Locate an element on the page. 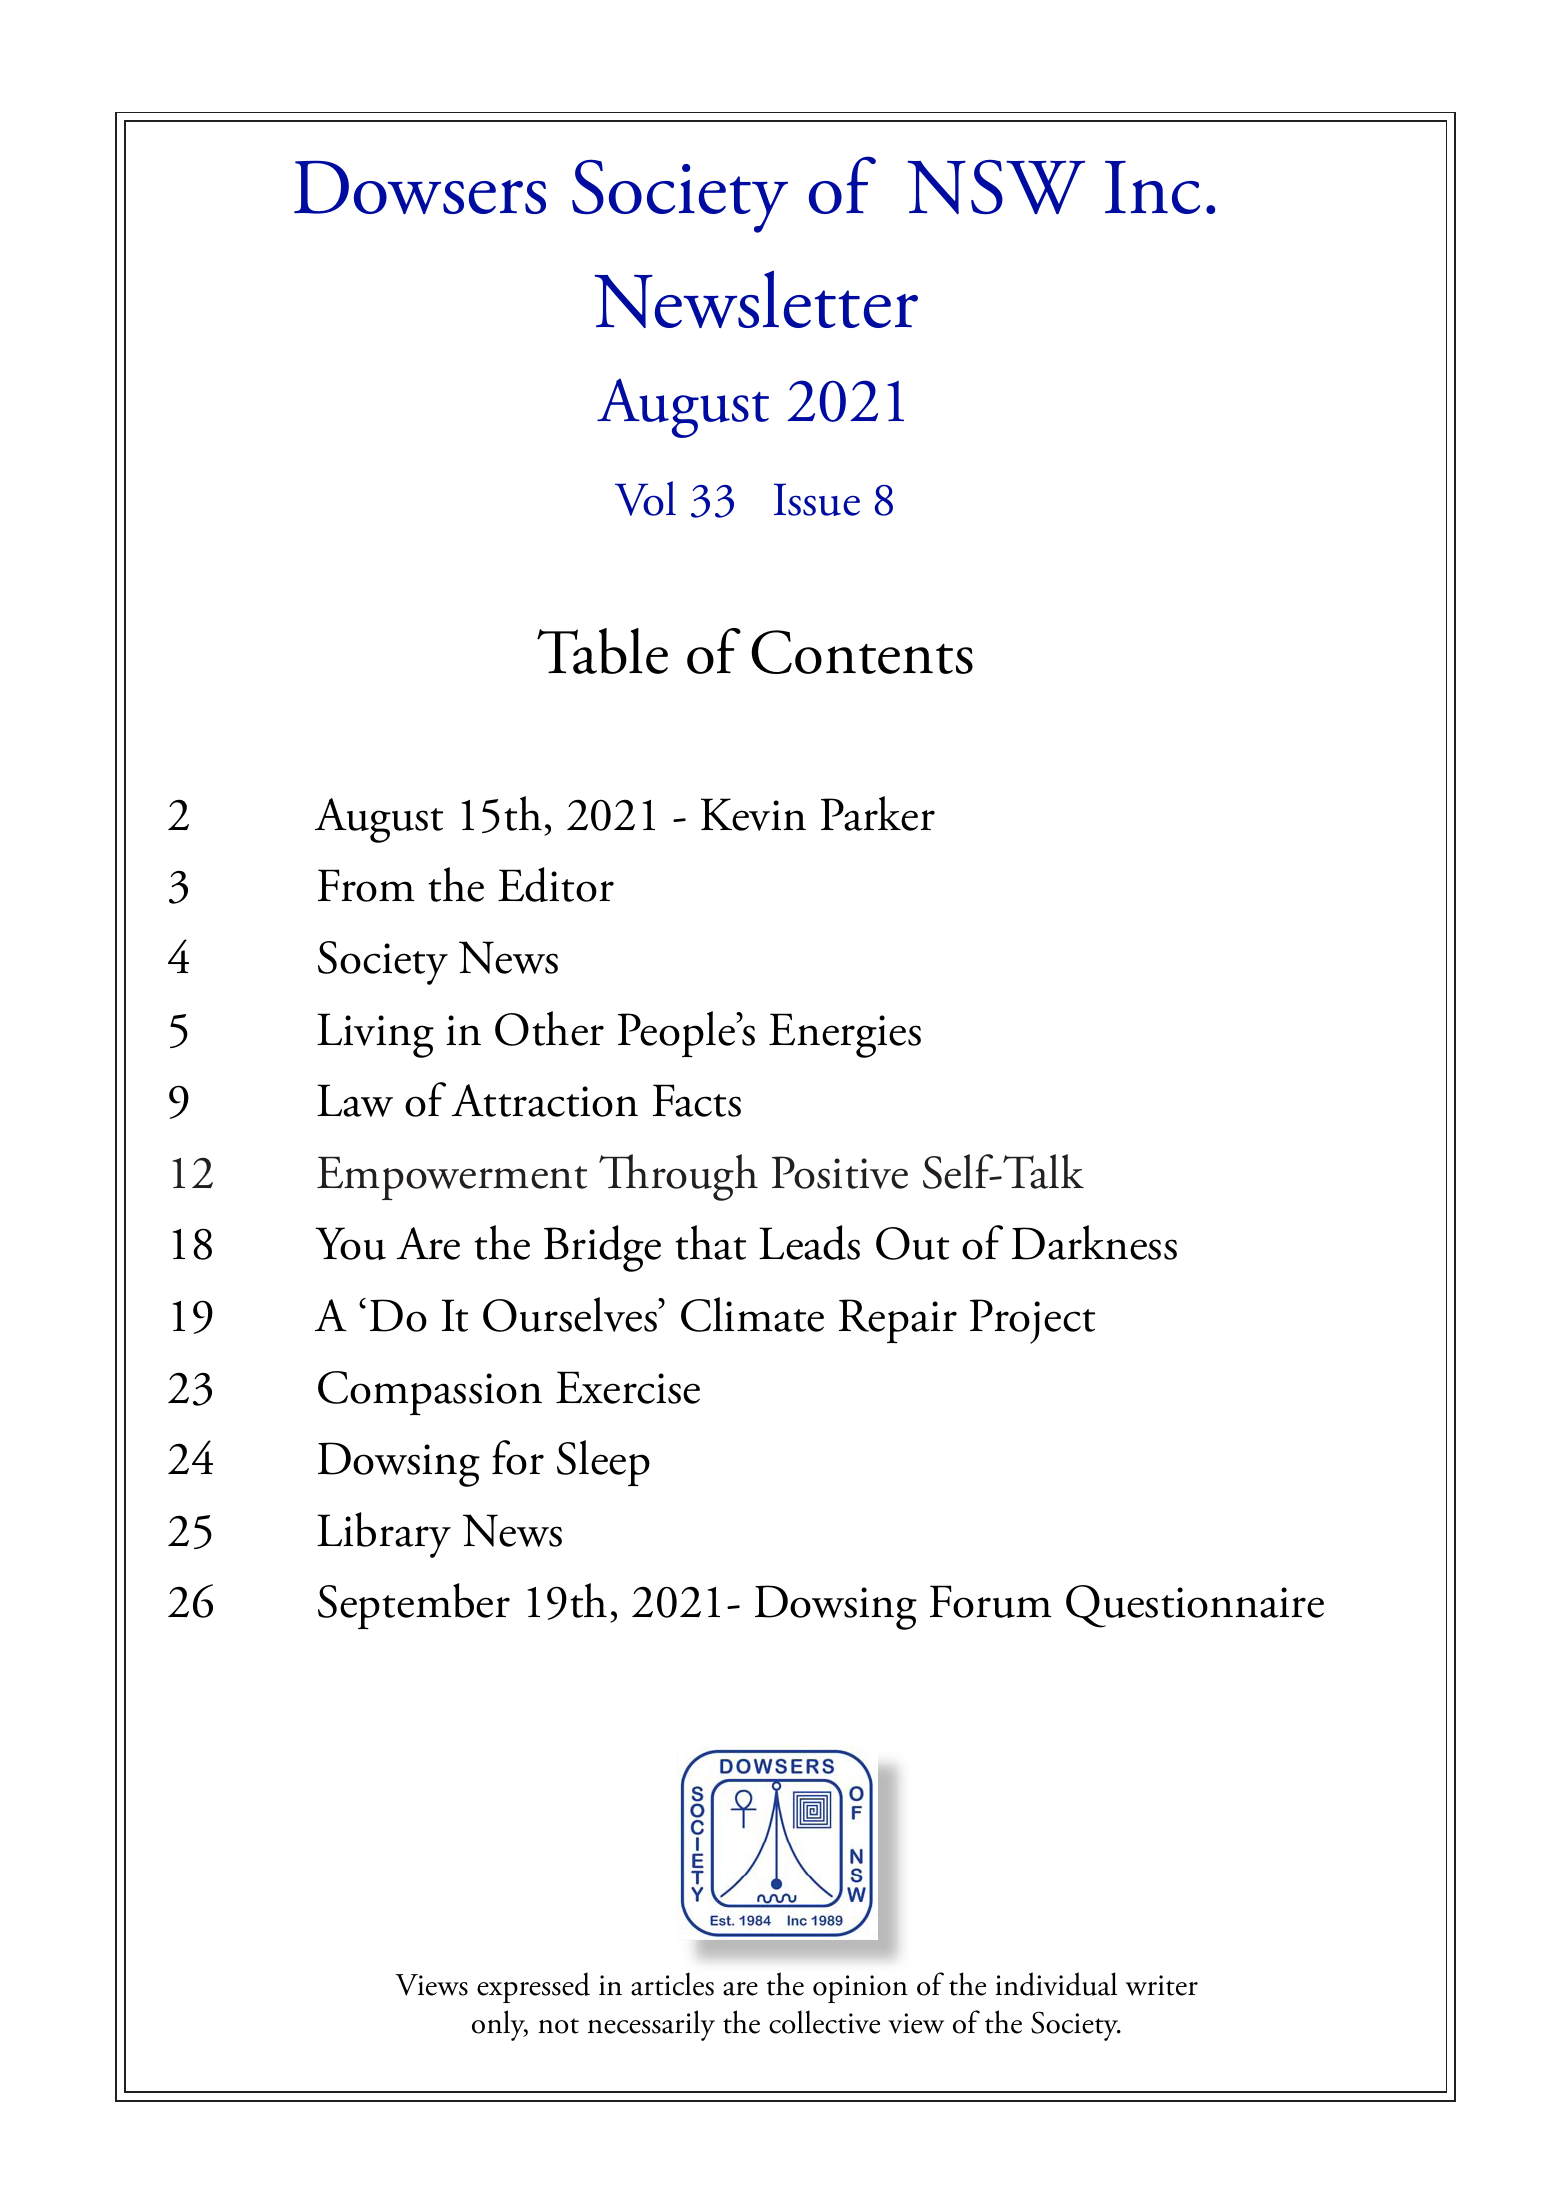 The height and width of the page is (2212, 1564). Inc is located at coordinates (1152, 187).
